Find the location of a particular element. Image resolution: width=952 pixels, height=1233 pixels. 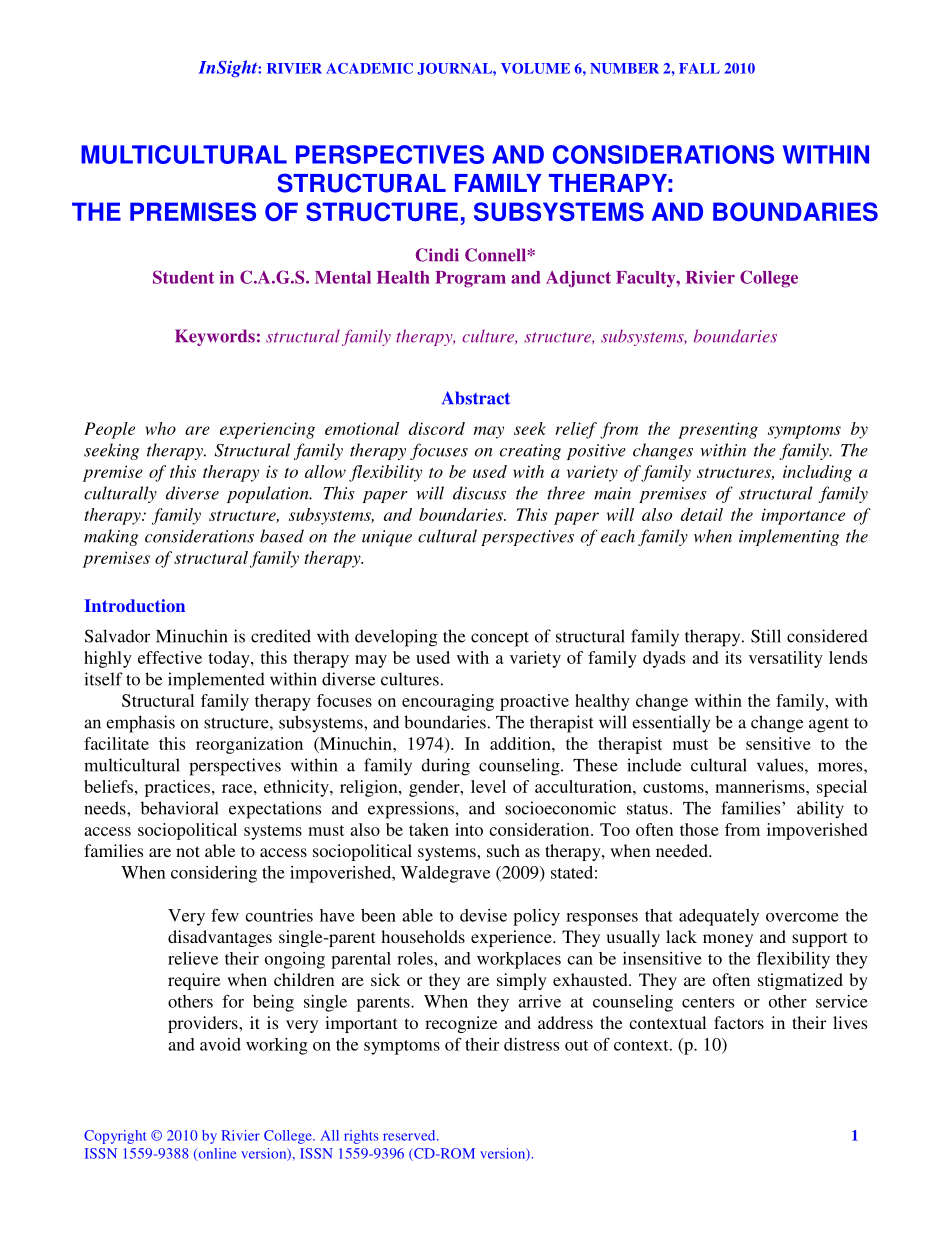

who is located at coordinates (160, 428).
